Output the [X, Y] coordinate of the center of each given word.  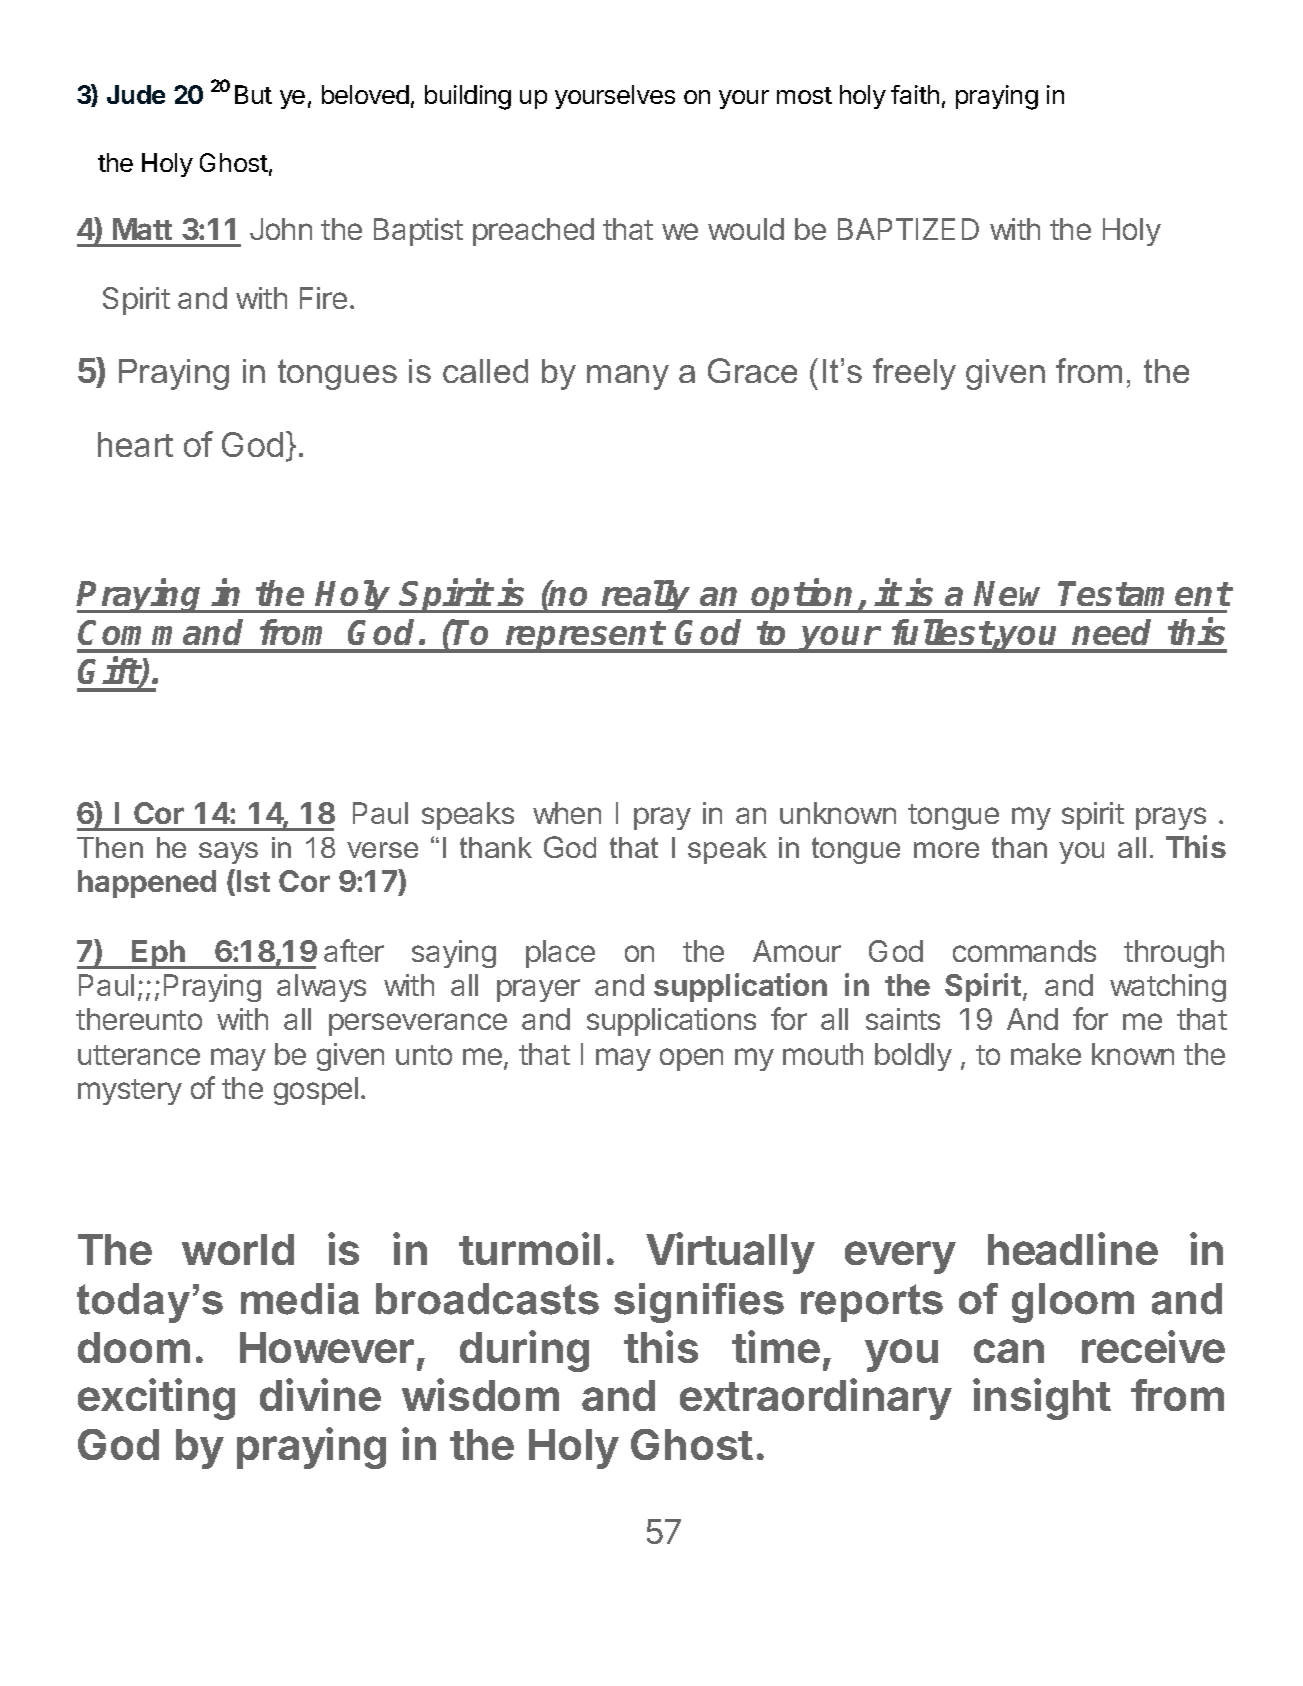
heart [135, 444]
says [228, 853]
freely [914, 374]
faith [915, 94]
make [1046, 1054]
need [1111, 632]
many [628, 377]
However [327, 1347]
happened [147, 884]
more [946, 850]
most [804, 95]
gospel [316, 1091]
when [567, 813]
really [647, 596]
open [691, 1059]
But [253, 94]
